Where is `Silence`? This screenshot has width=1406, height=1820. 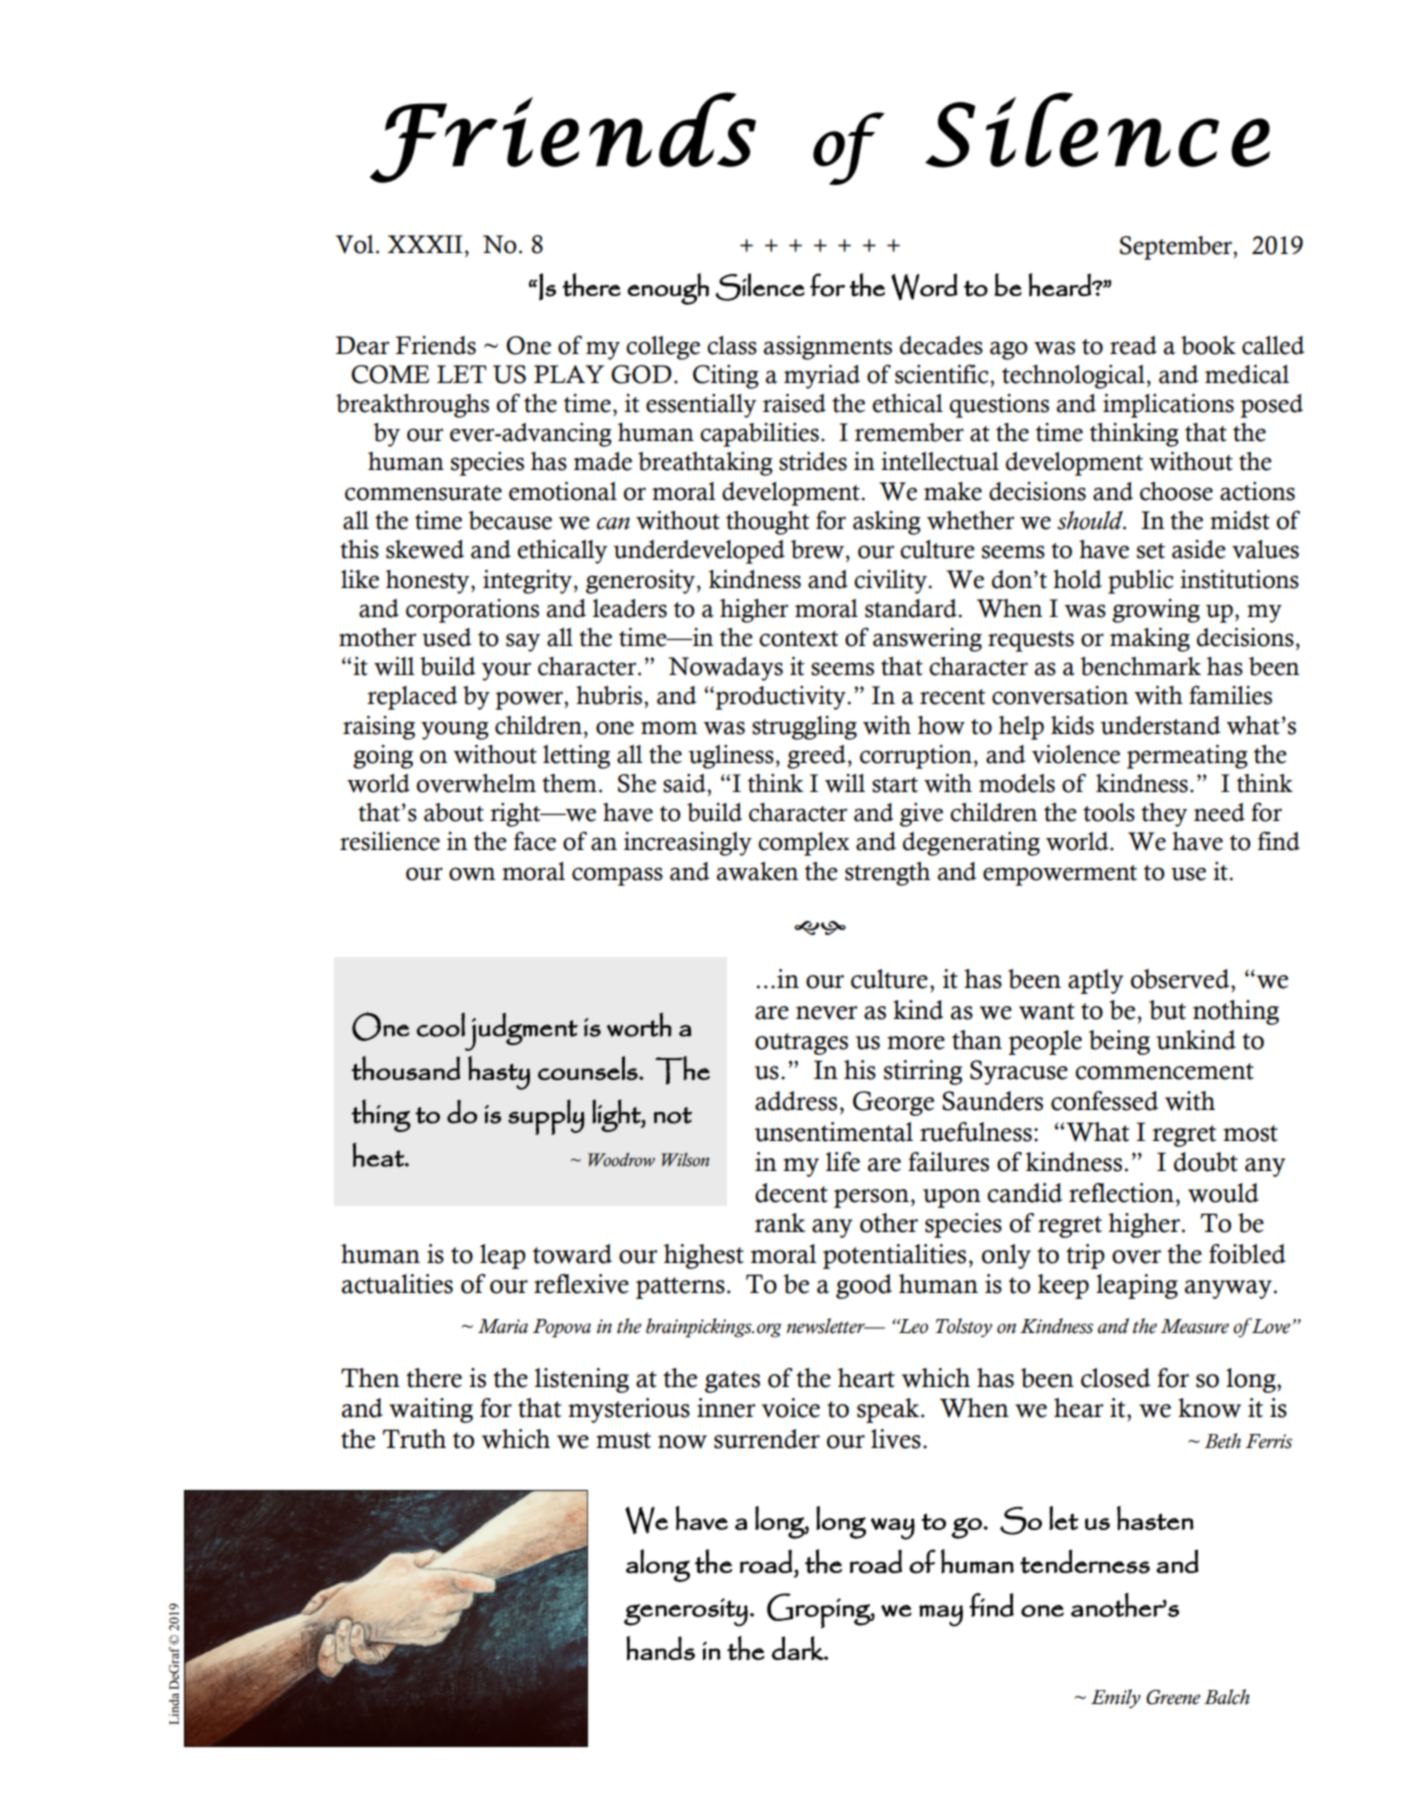
Silence is located at coordinates (760, 287).
